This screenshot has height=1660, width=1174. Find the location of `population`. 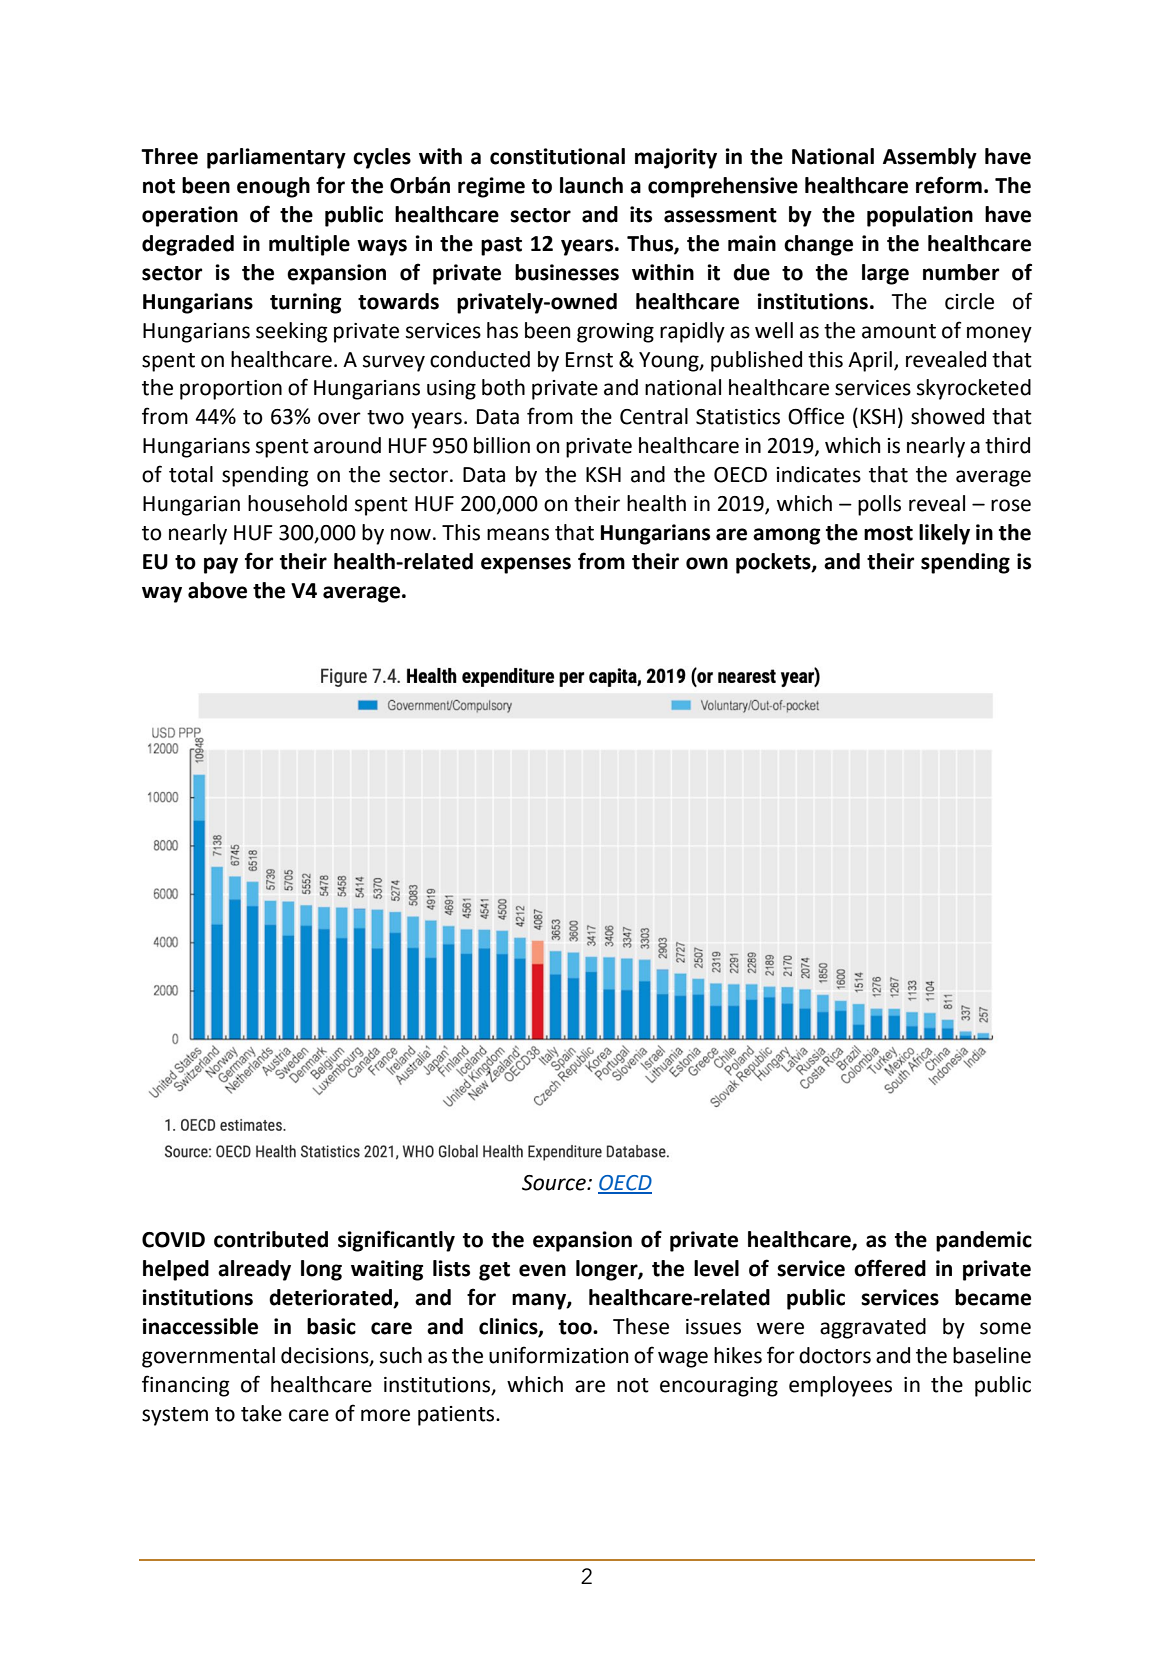

population is located at coordinates (920, 216).
